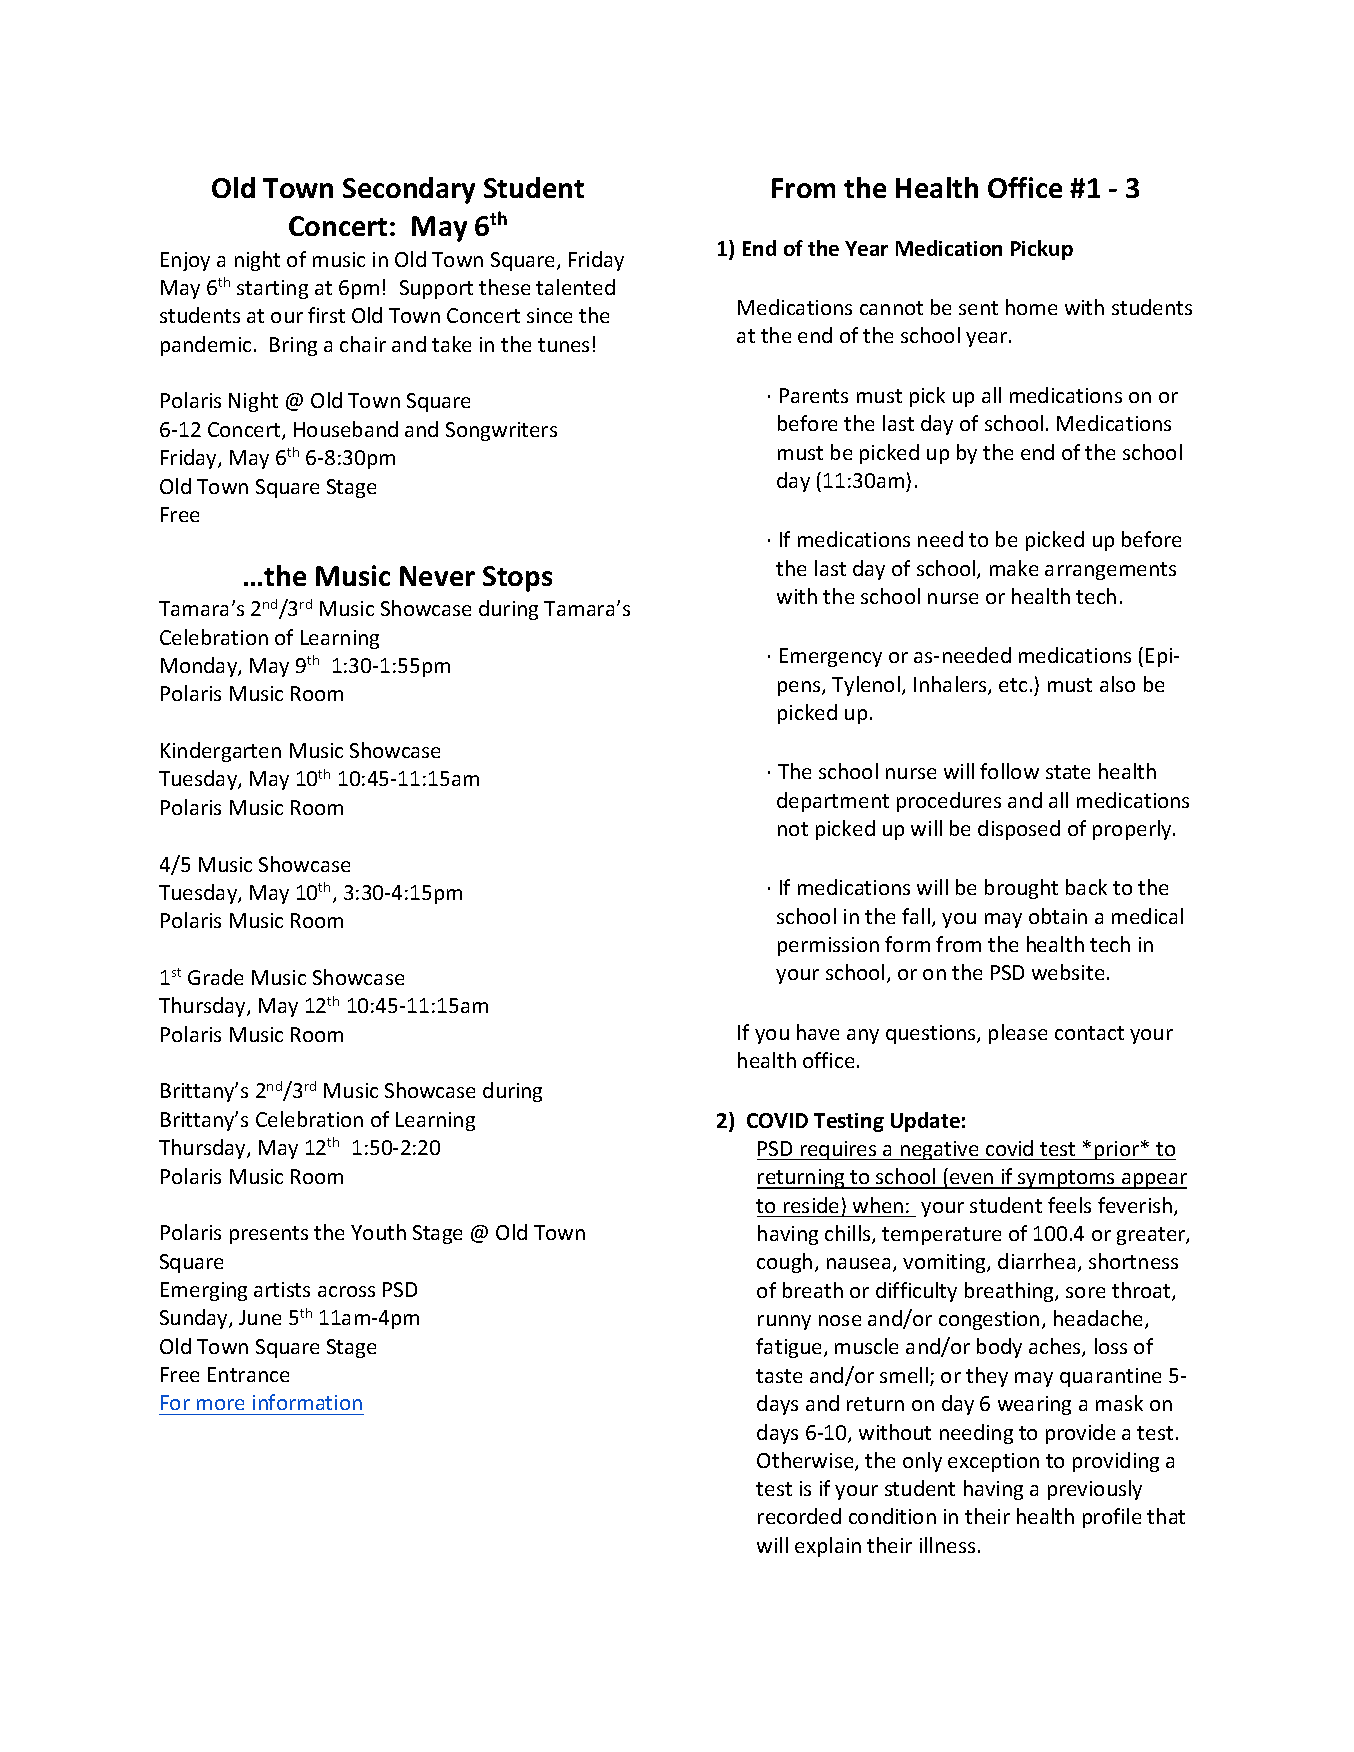 The width and height of the screenshot is (1354, 1752). I want to click on Emergency, so click(831, 657).
